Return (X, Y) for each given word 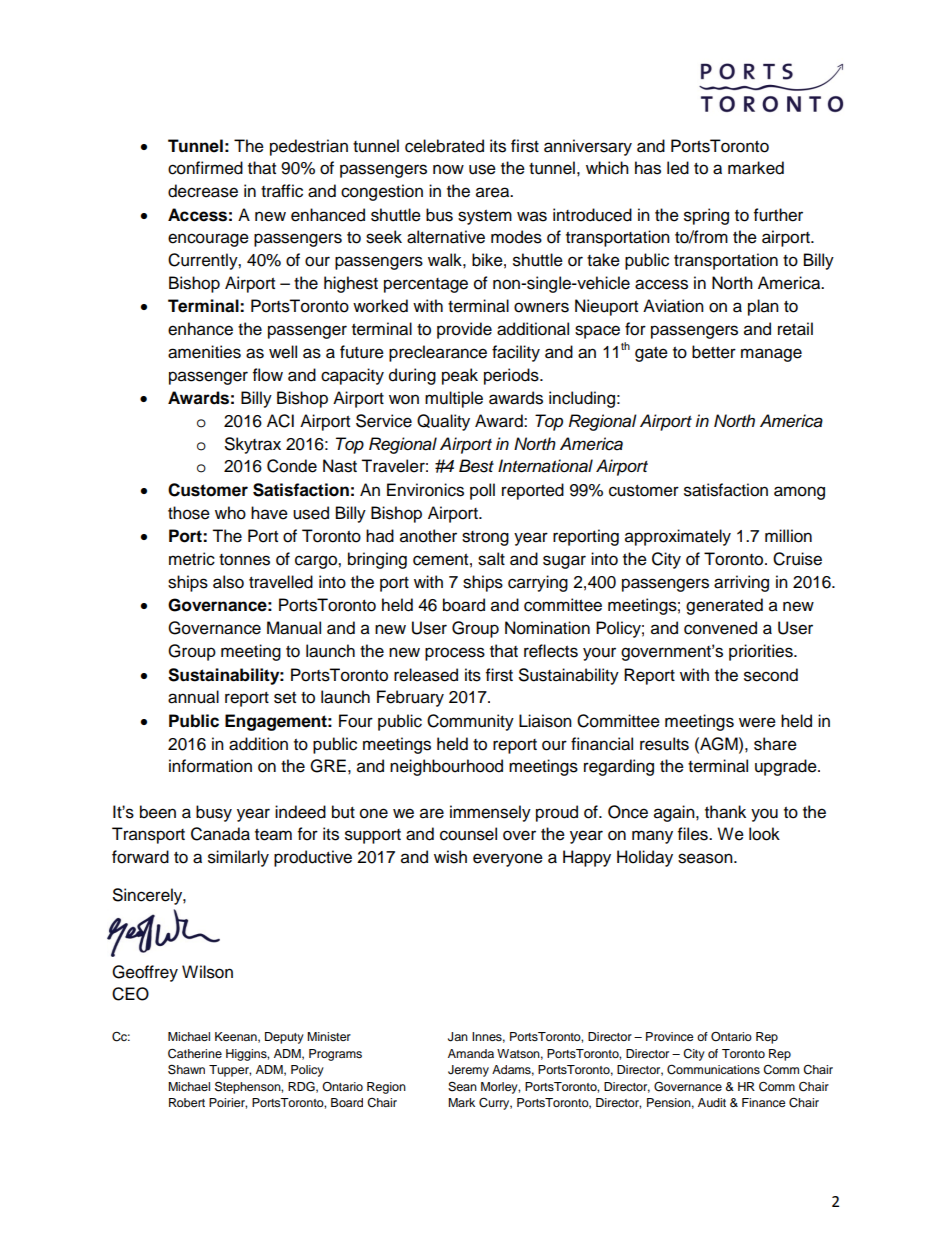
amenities (204, 352)
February (410, 698)
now (448, 169)
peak (460, 376)
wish (450, 857)
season (706, 858)
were (757, 722)
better (714, 352)
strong (485, 538)
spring (706, 216)
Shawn (186, 1069)
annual (193, 697)
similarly (238, 858)
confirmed (205, 168)
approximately (678, 537)
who (230, 513)
